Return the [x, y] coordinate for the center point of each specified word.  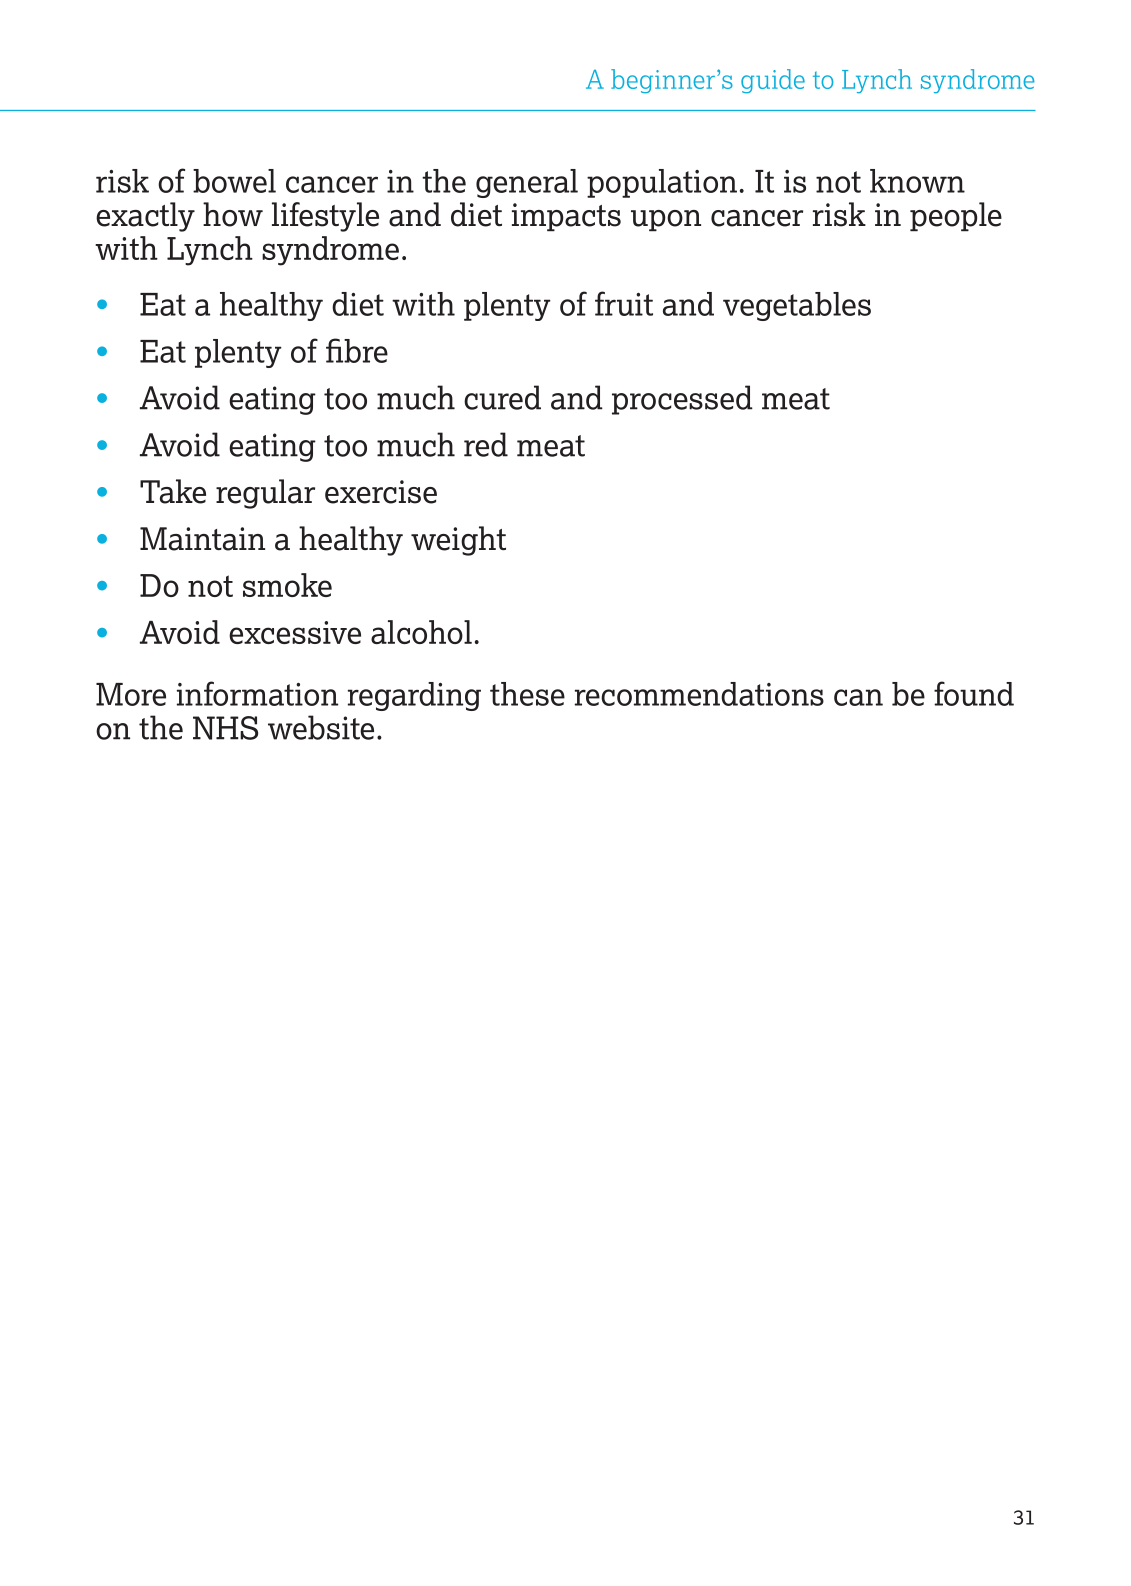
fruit [624, 303]
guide [773, 81]
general [527, 183]
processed [682, 400]
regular [265, 494]
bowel [234, 181]
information [257, 693]
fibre [357, 350]
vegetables [797, 306]
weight [458, 541]
